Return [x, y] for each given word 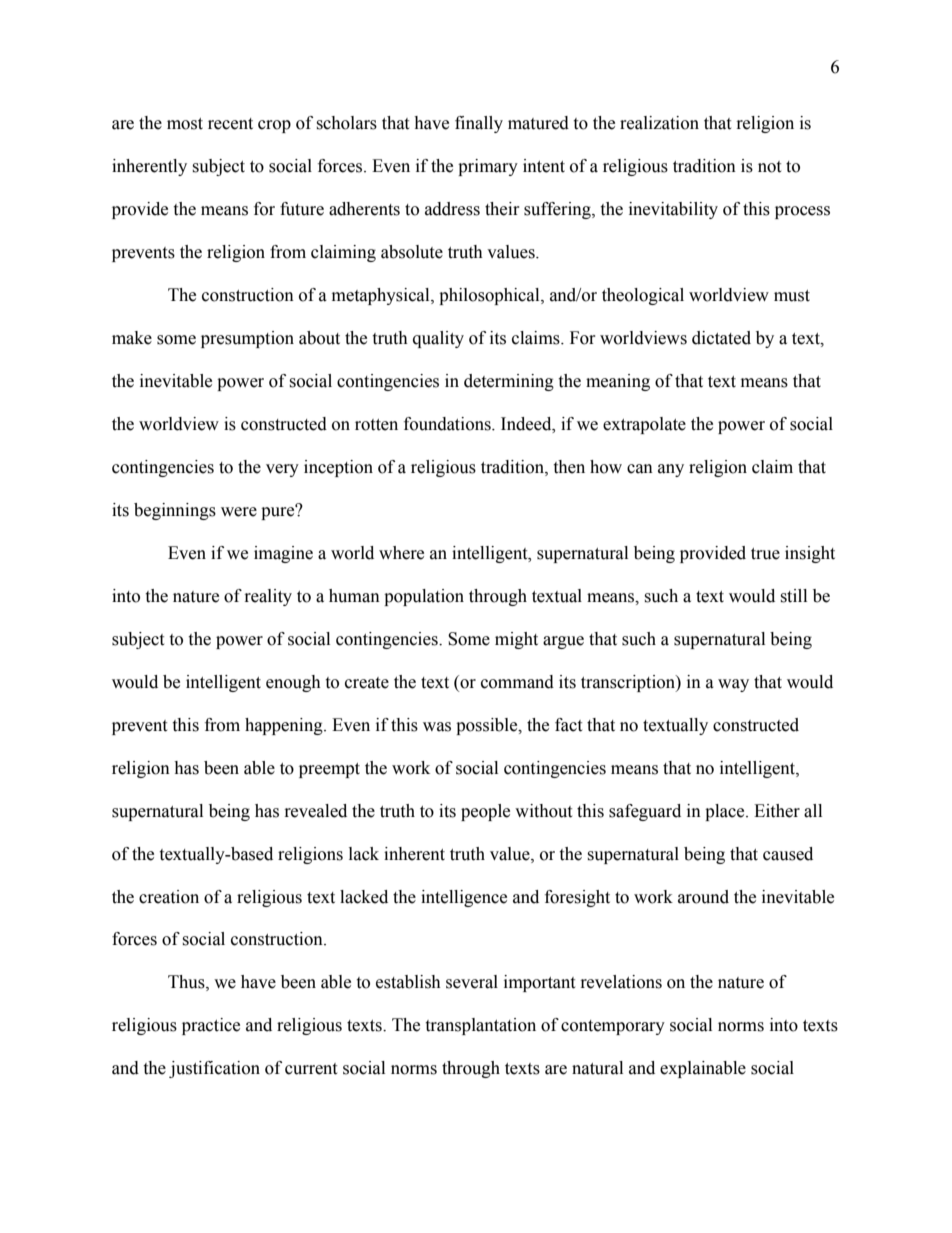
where [401, 553]
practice [211, 1026]
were [239, 512]
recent [230, 124]
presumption [247, 339]
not [769, 167]
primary [488, 167]
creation [169, 897]
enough [293, 683]
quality [438, 339]
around [703, 897]
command [517, 682]
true [765, 554]
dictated [721, 338]
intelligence [464, 898]
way [733, 685]
